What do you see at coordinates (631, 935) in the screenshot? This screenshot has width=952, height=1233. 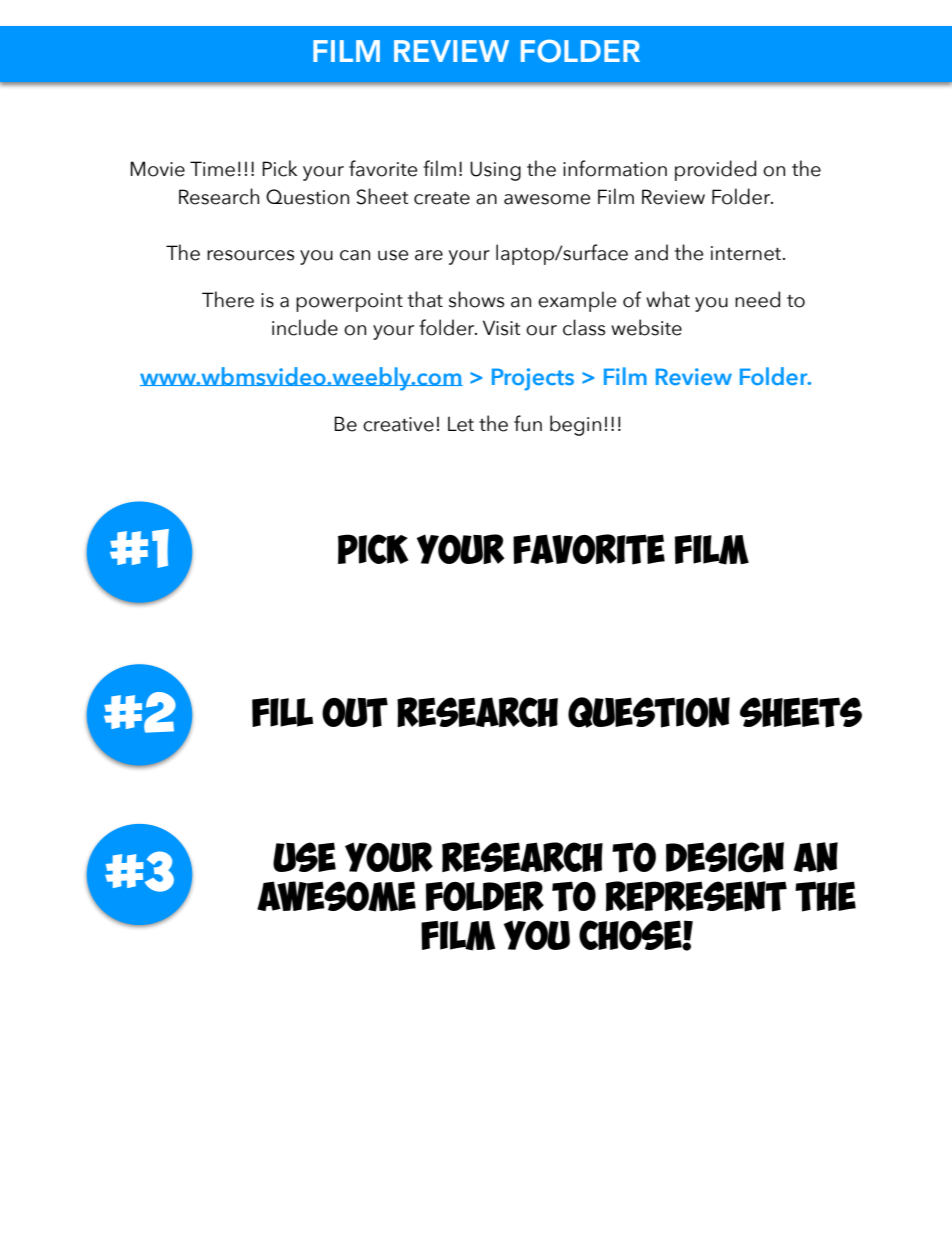 I see `CHOSE` at bounding box center [631, 935].
